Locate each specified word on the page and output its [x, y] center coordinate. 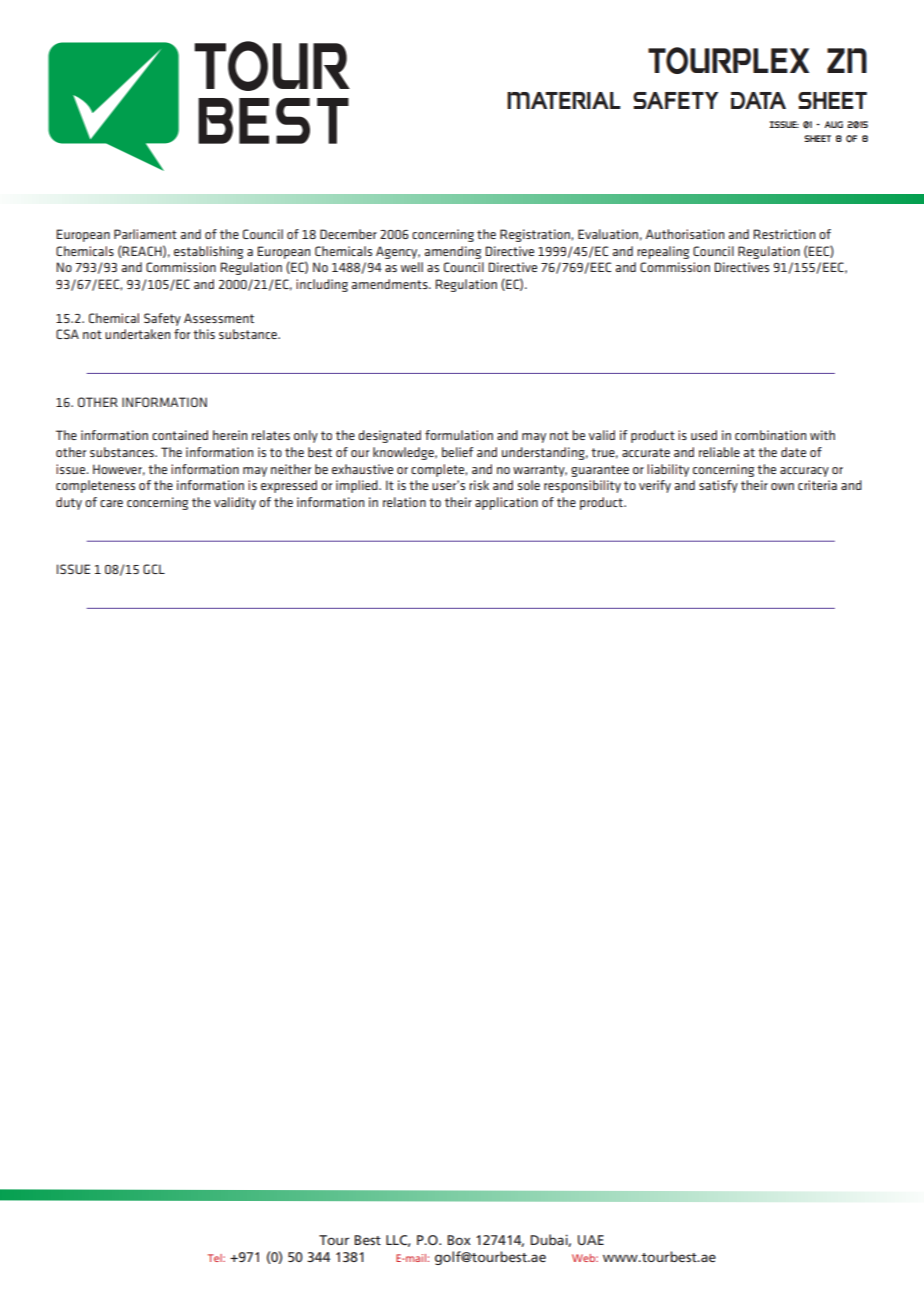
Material [564, 100]
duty [69, 503]
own [782, 486]
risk [479, 485]
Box [459, 1240]
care [111, 503]
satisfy [718, 486]
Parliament [145, 234]
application [506, 503]
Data [758, 100]
